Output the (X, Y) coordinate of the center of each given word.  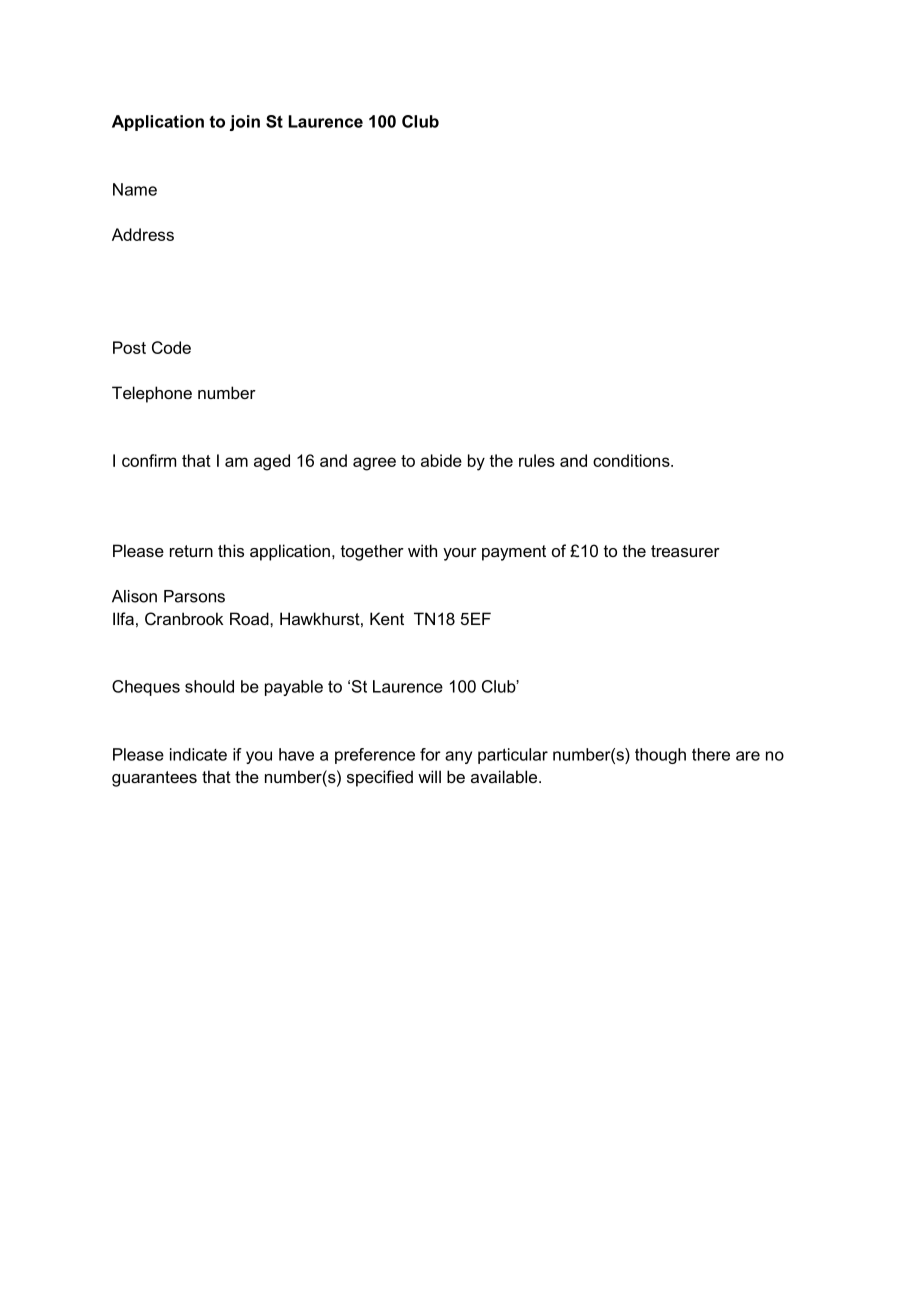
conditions (632, 460)
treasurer (685, 551)
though (660, 756)
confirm (149, 460)
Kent (387, 618)
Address (143, 234)
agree (374, 464)
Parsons (194, 596)
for (430, 754)
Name (135, 189)
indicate (198, 754)
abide (441, 460)
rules (537, 460)
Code (171, 347)
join (245, 123)
